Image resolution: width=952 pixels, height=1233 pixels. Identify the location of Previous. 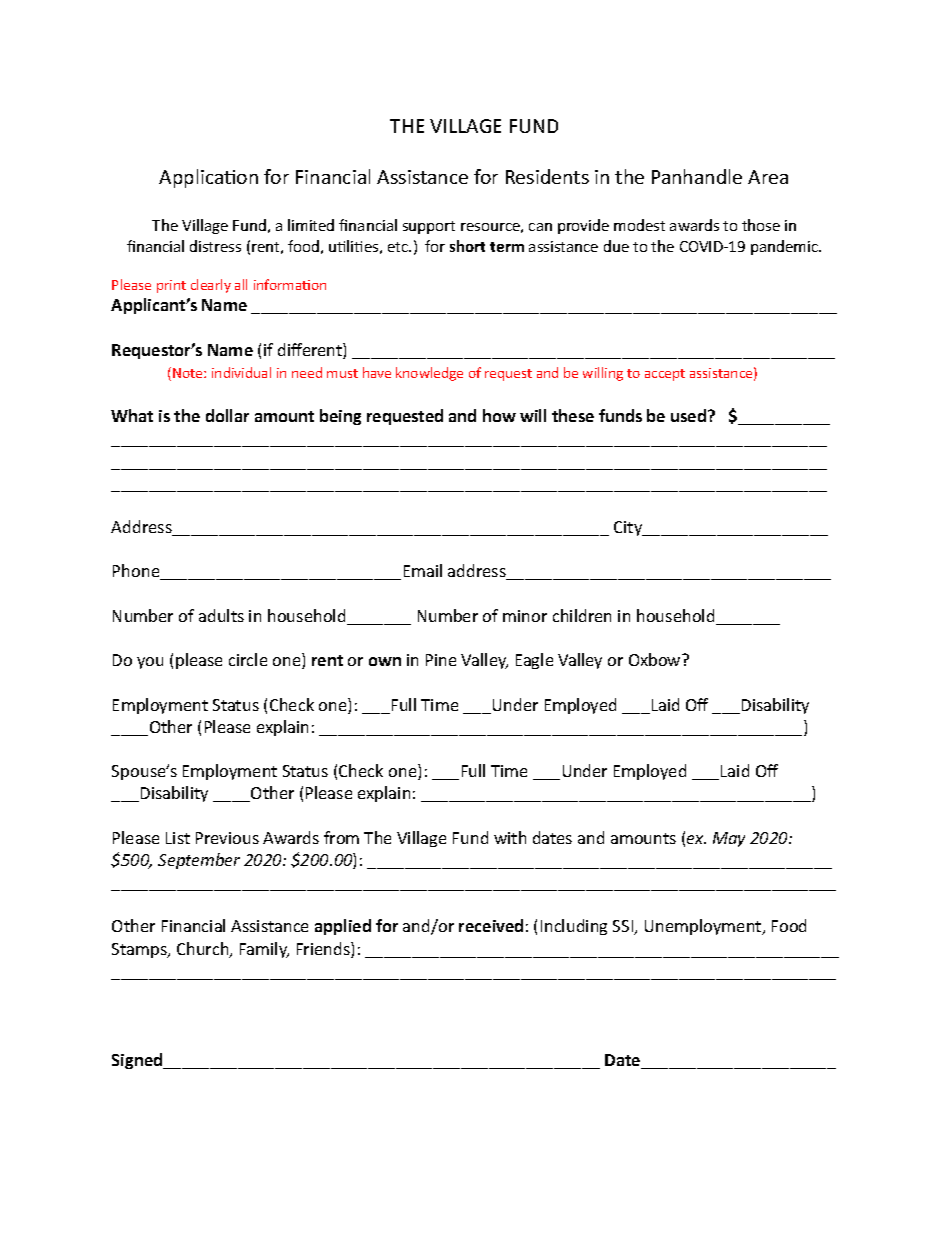
(227, 838).
